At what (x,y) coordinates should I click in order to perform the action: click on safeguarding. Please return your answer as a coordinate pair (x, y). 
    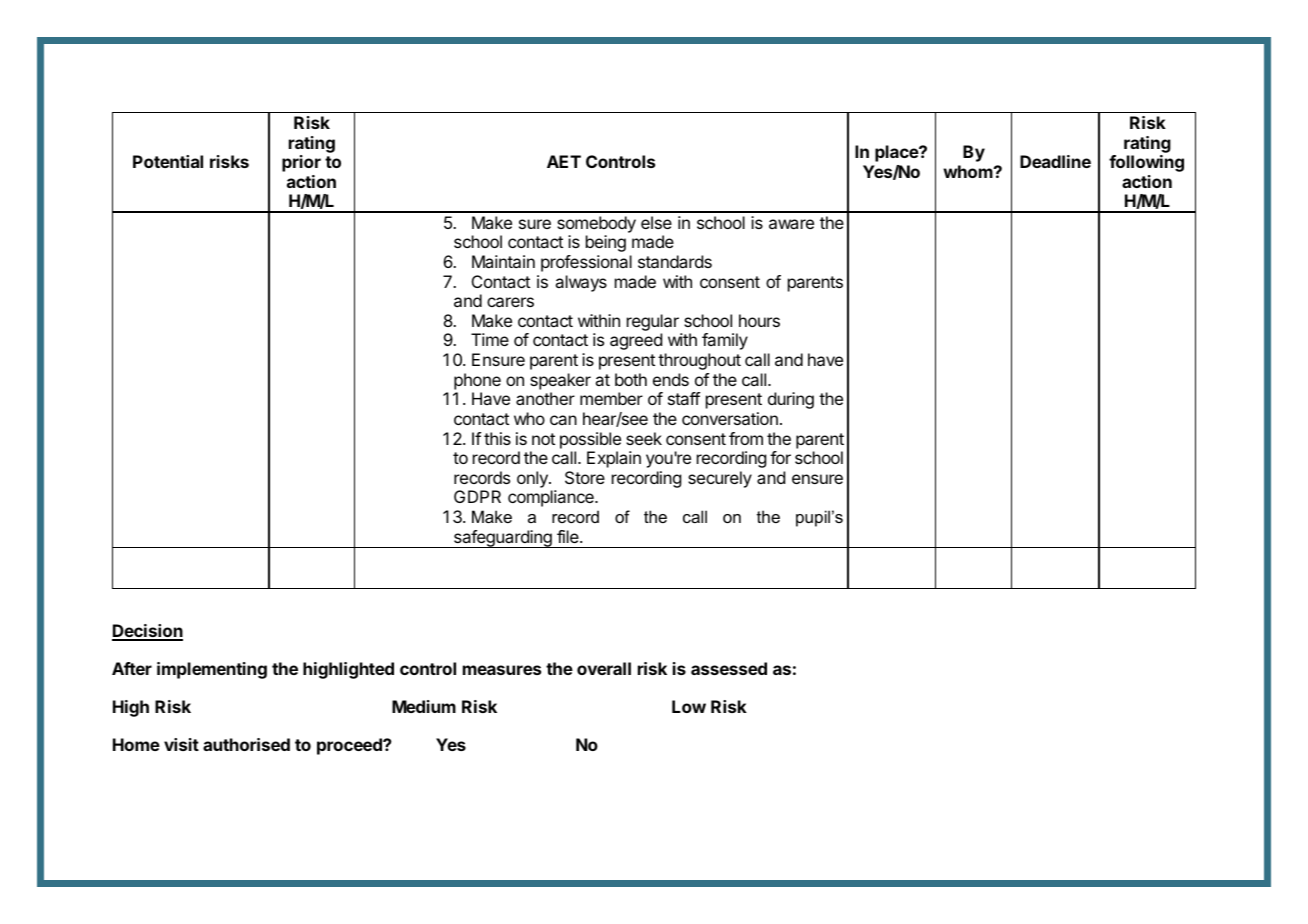
    Looking at the image, I should click on (503, 539).
